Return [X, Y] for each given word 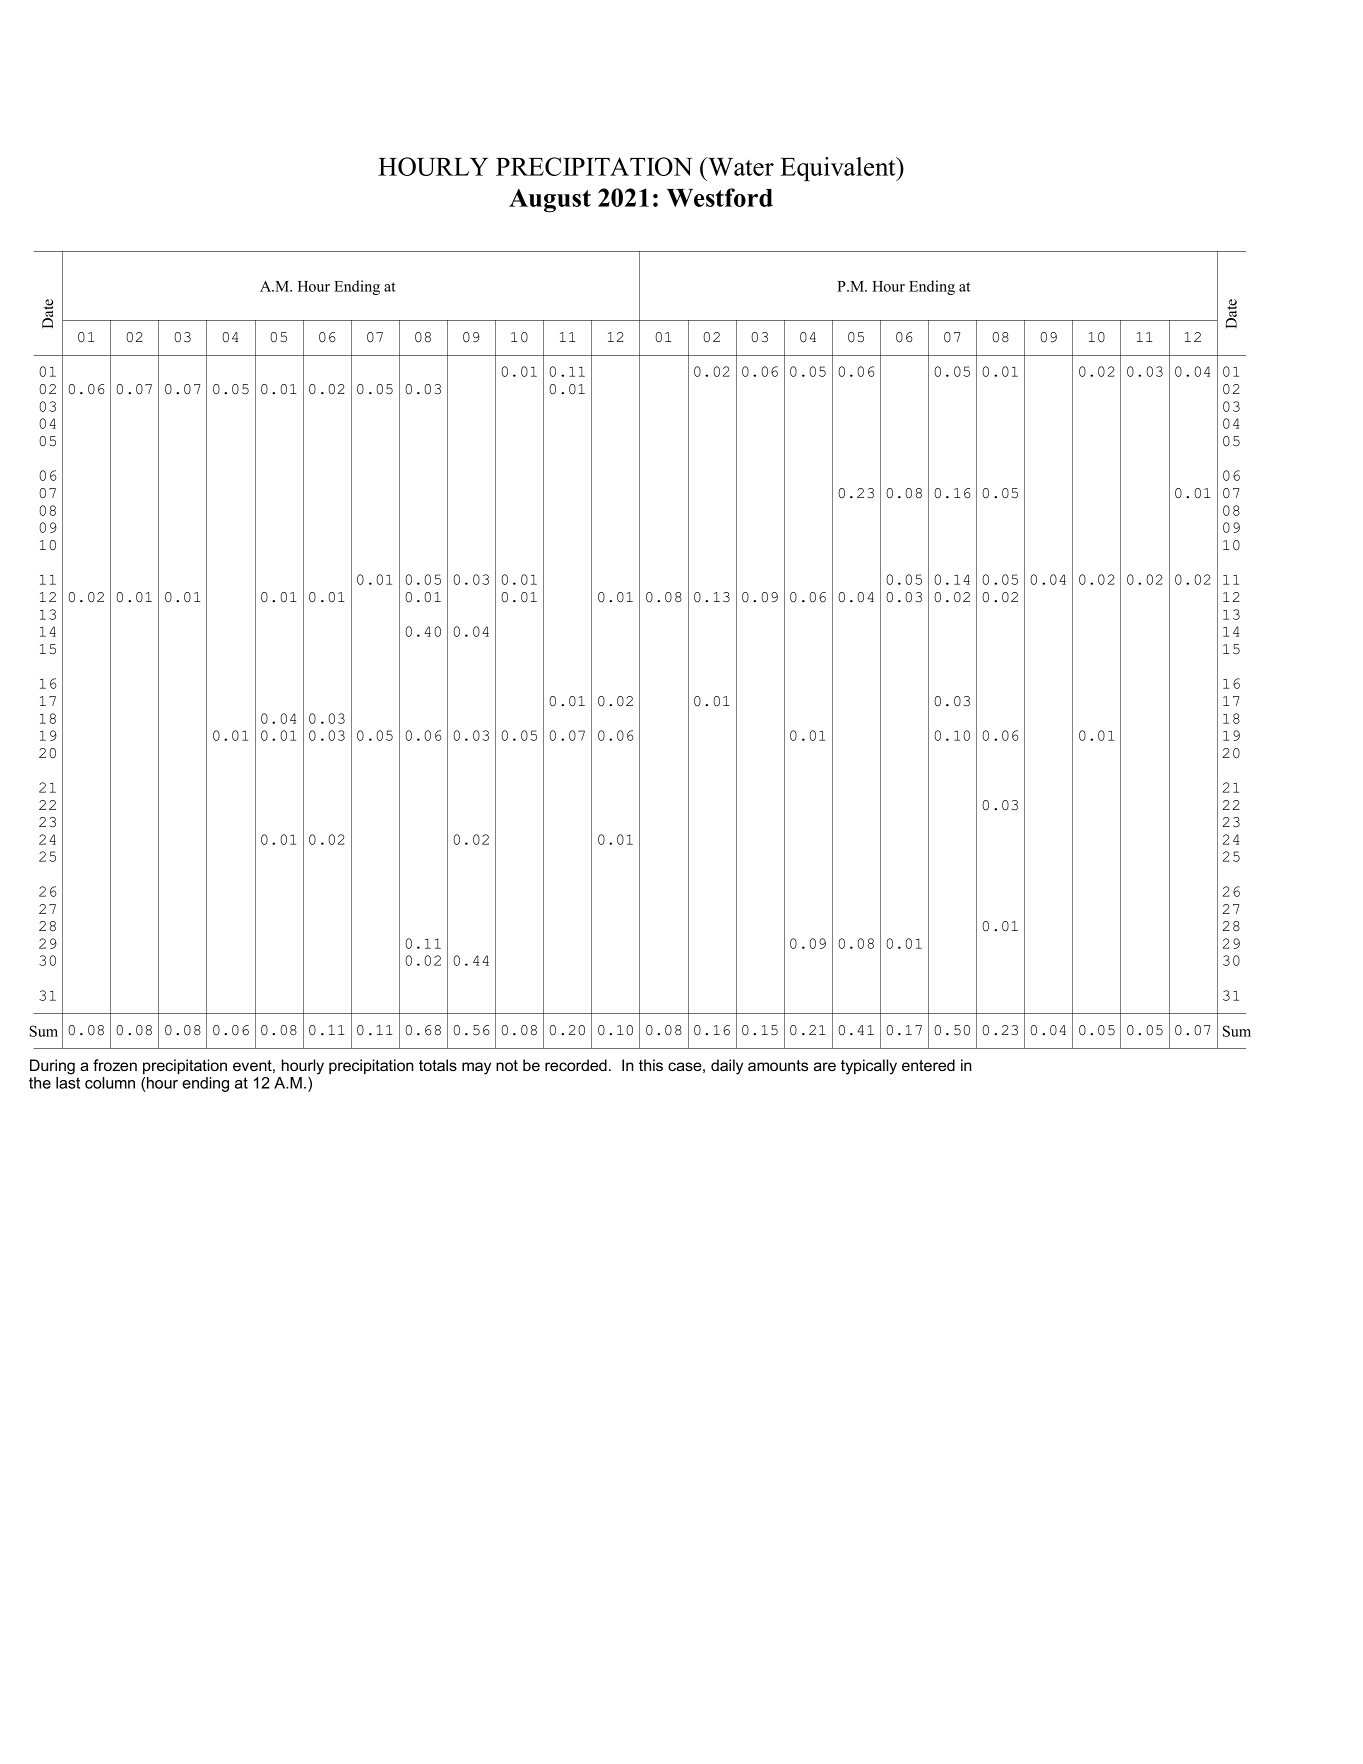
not [507, 1065]
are [825, 1066]
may [476, 1068]
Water [740, 166]
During [52, 1067]
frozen [115, 1065]
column [110, 1083]
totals [438, 1065]
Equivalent [839, 169]
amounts [778, 1065]
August [550, 200]
